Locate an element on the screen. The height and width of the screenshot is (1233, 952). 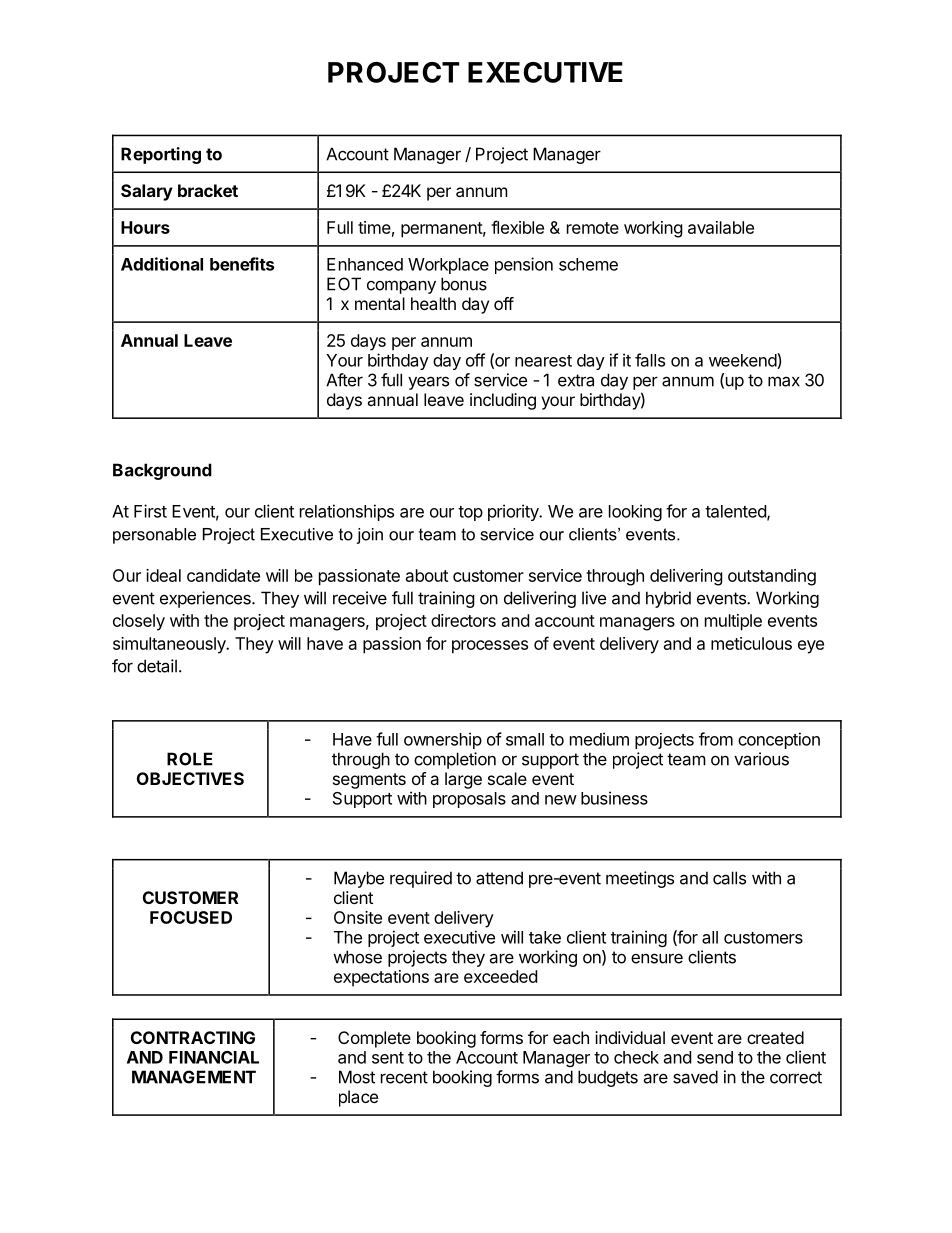
multiple is located at coordinates (733, 622).
